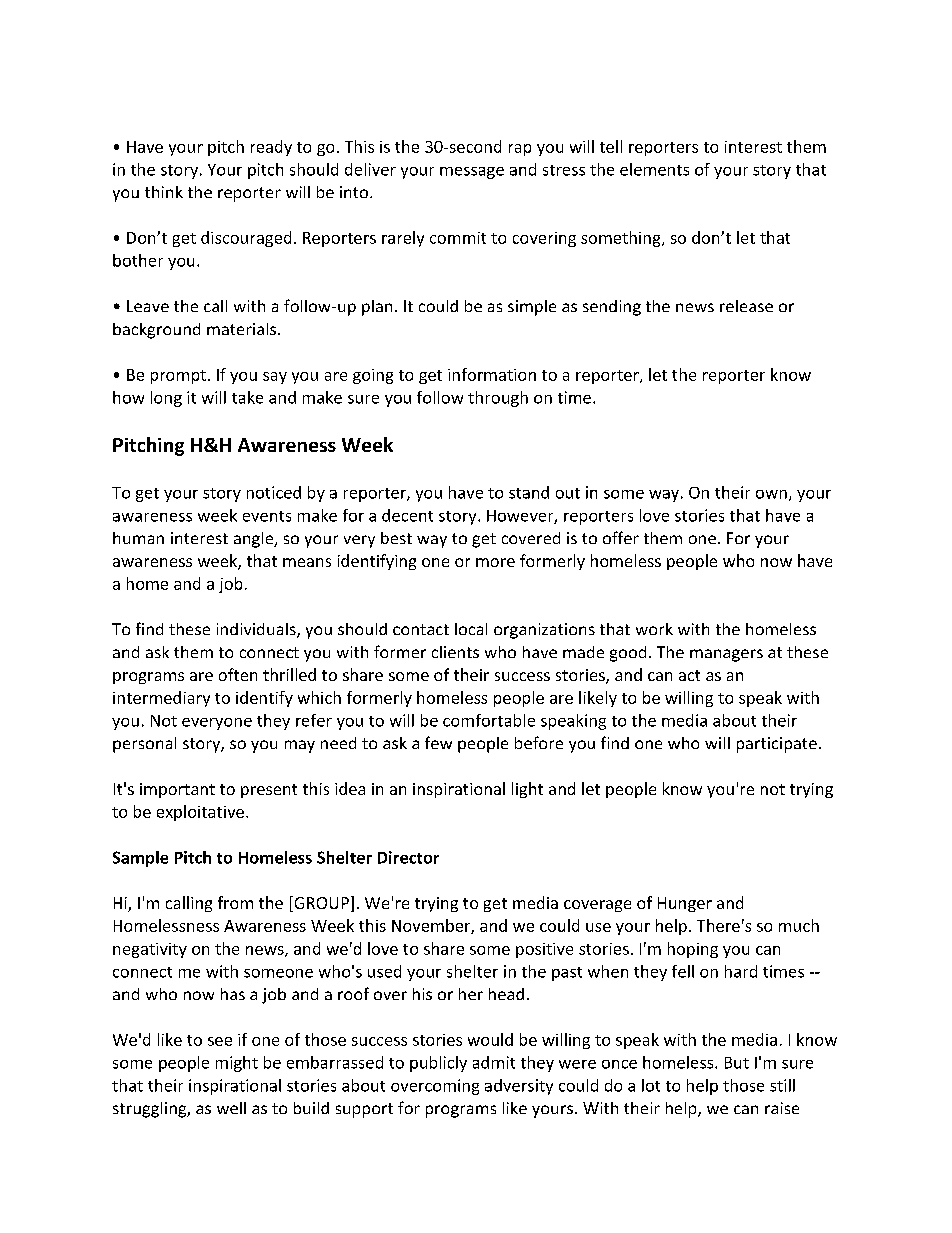  Describe the element at coordinates (177, 790) in the screenshot. I see `important` at that location.
